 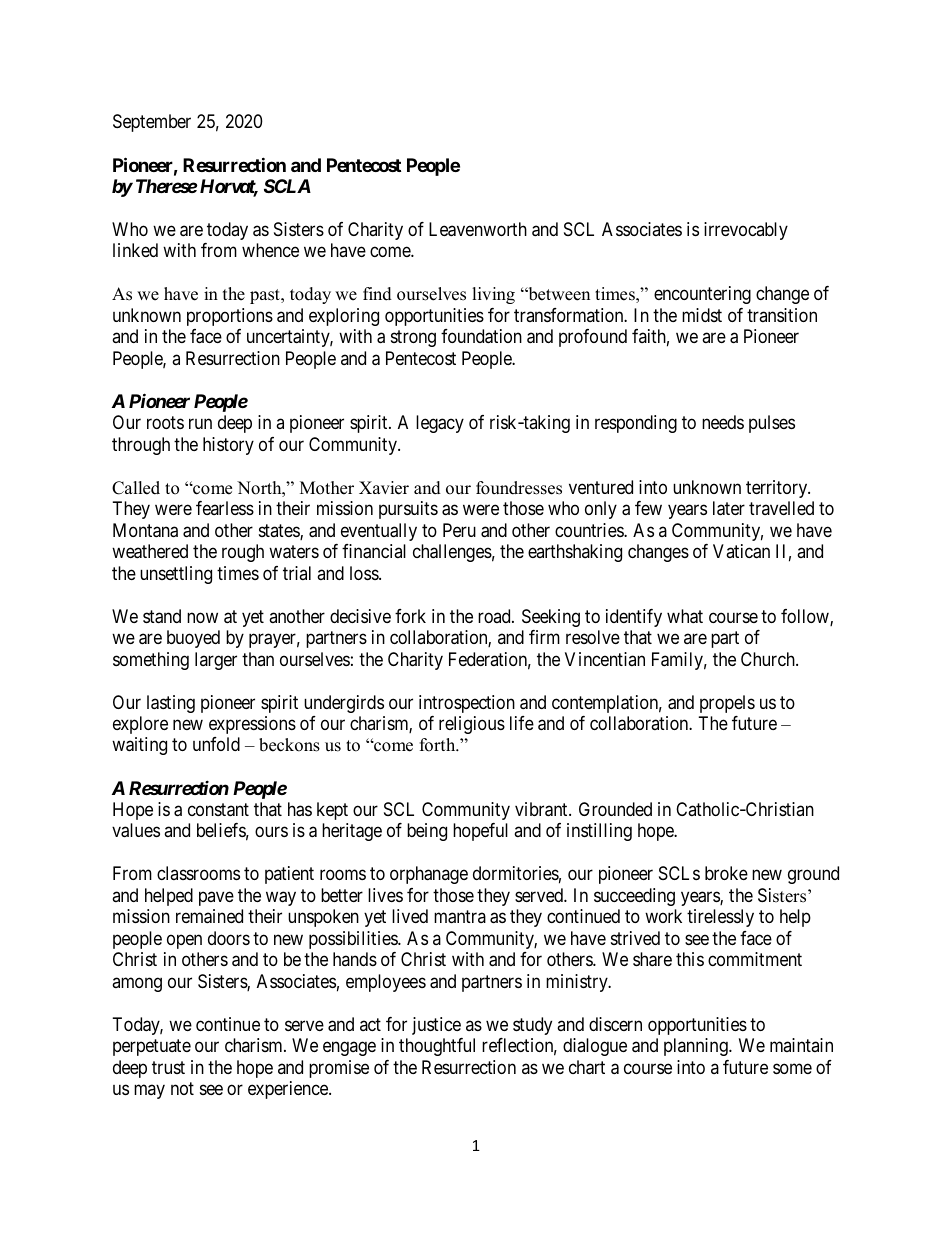 What do you see at coordinates (495, 616) in the screenshot?
I see `road` at bounding box center [495, 616].
